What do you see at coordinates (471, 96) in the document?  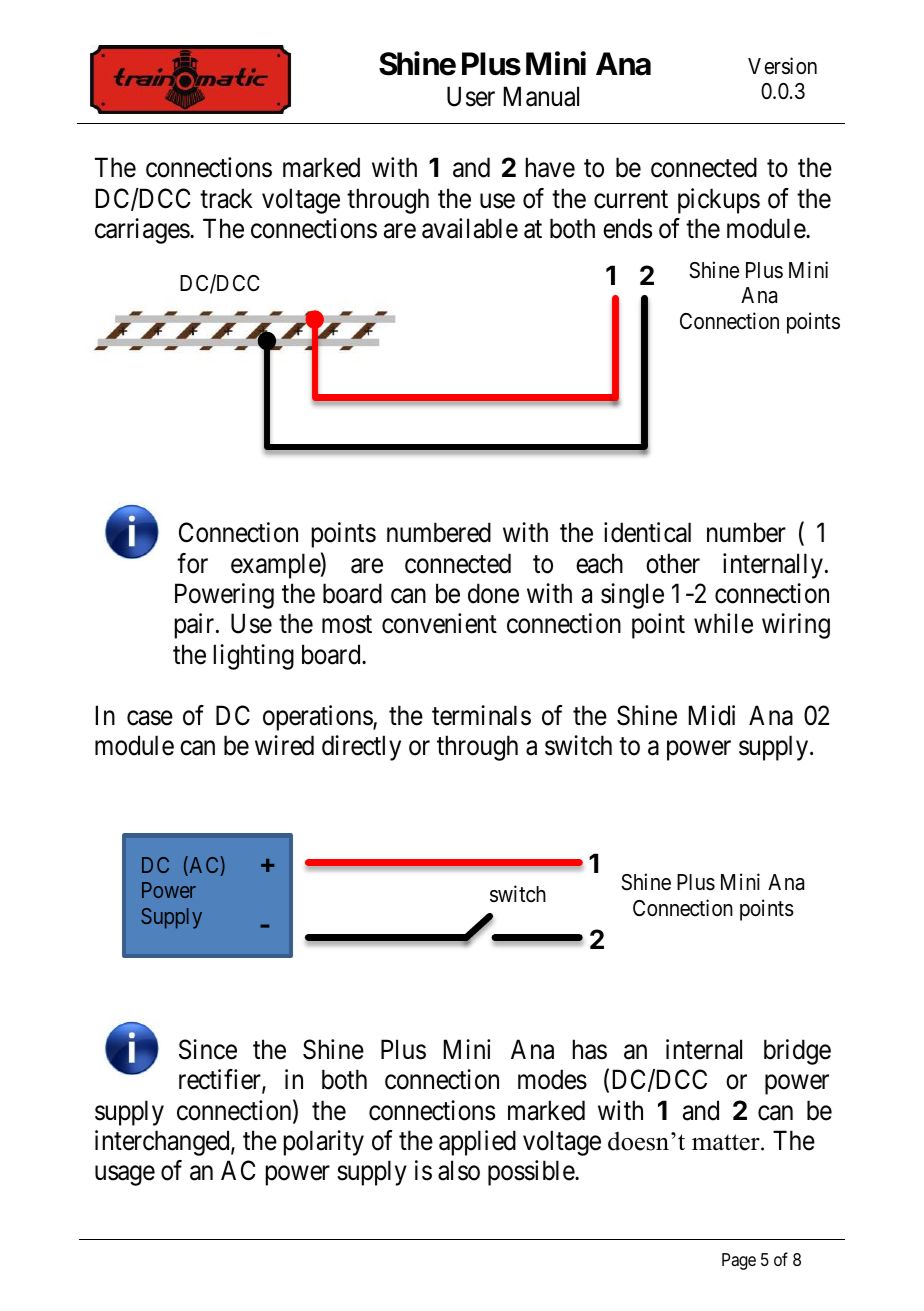 I see `User` at bounding box center [471, 96].
